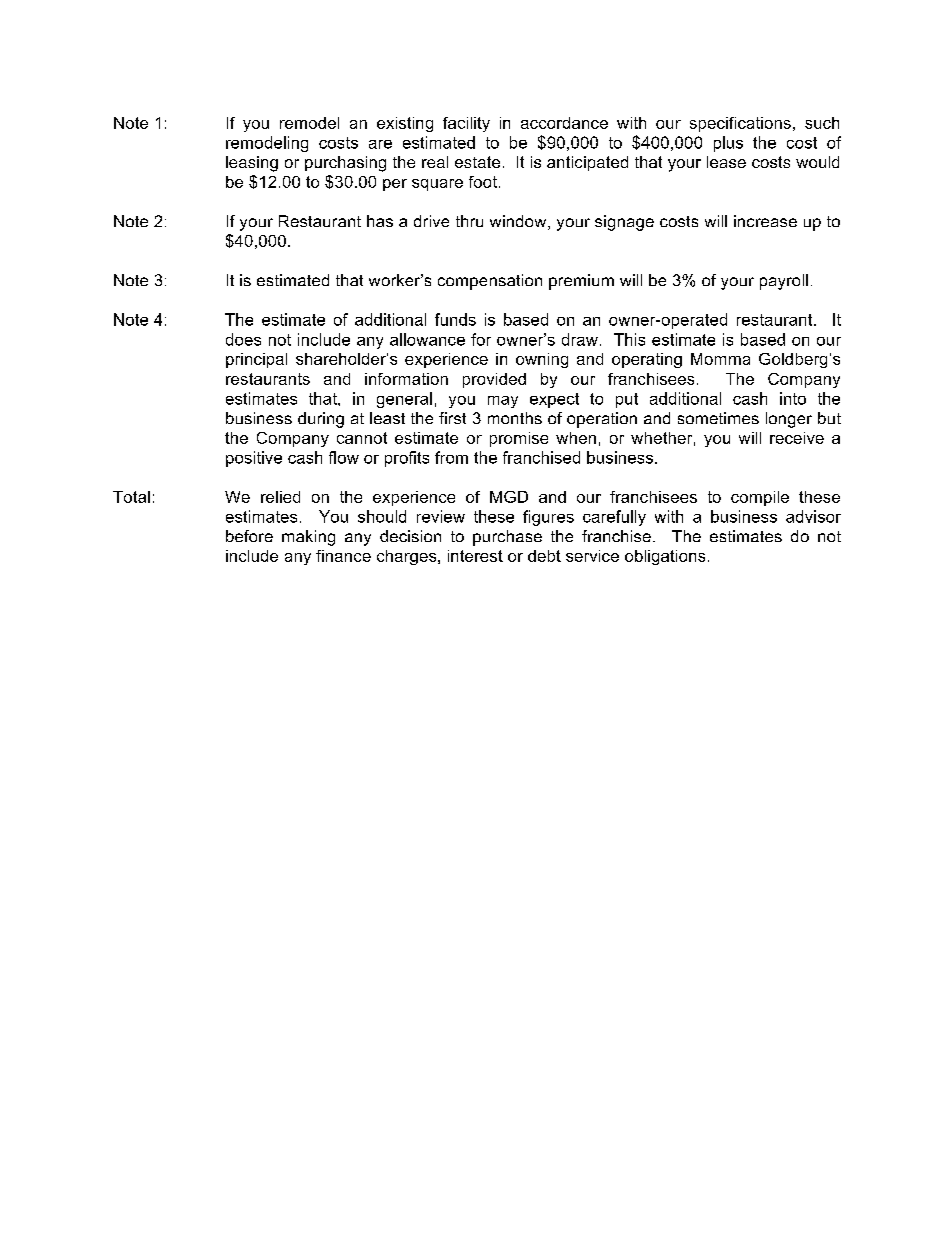  What do you see at coordinates (466, 124) in the screenshot?
I see `facility` at bounding box center [466, 124].
